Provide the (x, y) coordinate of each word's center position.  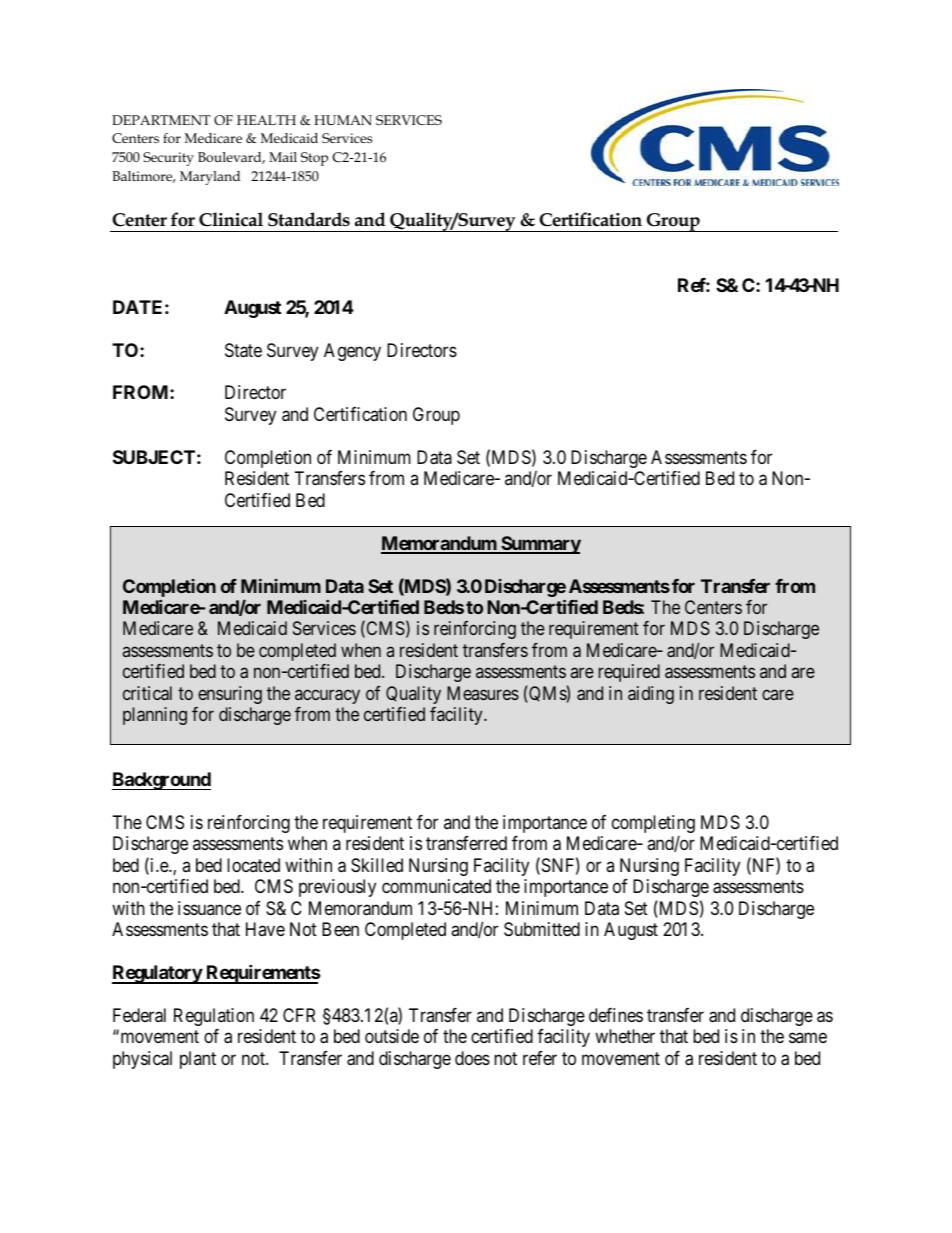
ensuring (230, 695)
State (243, 350)
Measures (483, 693)
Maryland (210, 178)
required (629, 673)
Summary (540, 545)
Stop (314, 159)
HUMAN (343, 120)
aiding (651, 695)
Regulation (214, 1017)
